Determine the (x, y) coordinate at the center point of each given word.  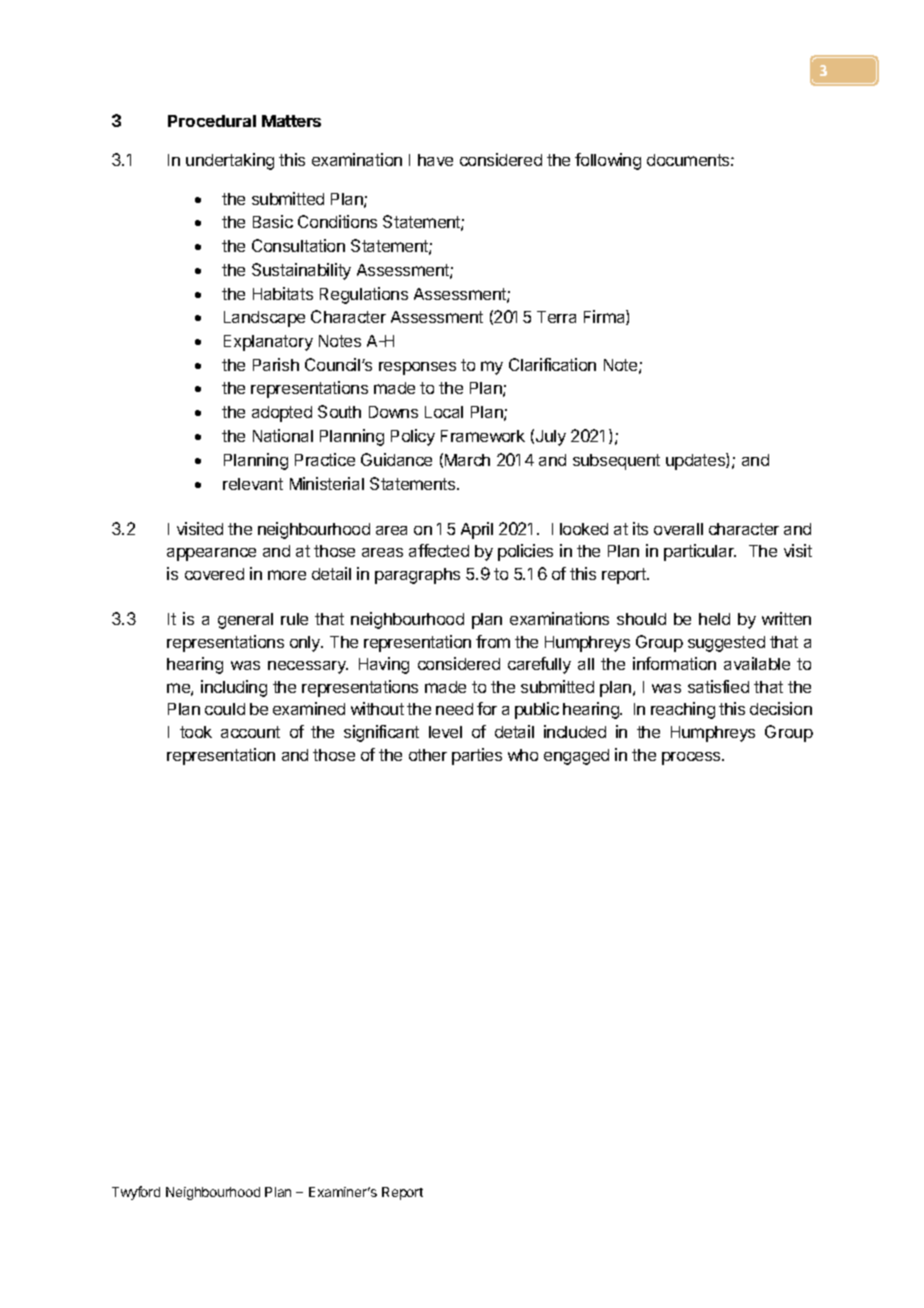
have (435, 160)
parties (477, 756)
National (283, 435)
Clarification (552, 364)
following (608, 161)
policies (525, 552)
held (714, 619)
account (250, 732)
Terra (556, 317)
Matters (291, 121)
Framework (483, 436)
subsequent (616, 462)
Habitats (283, 293)
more (287, 575)
